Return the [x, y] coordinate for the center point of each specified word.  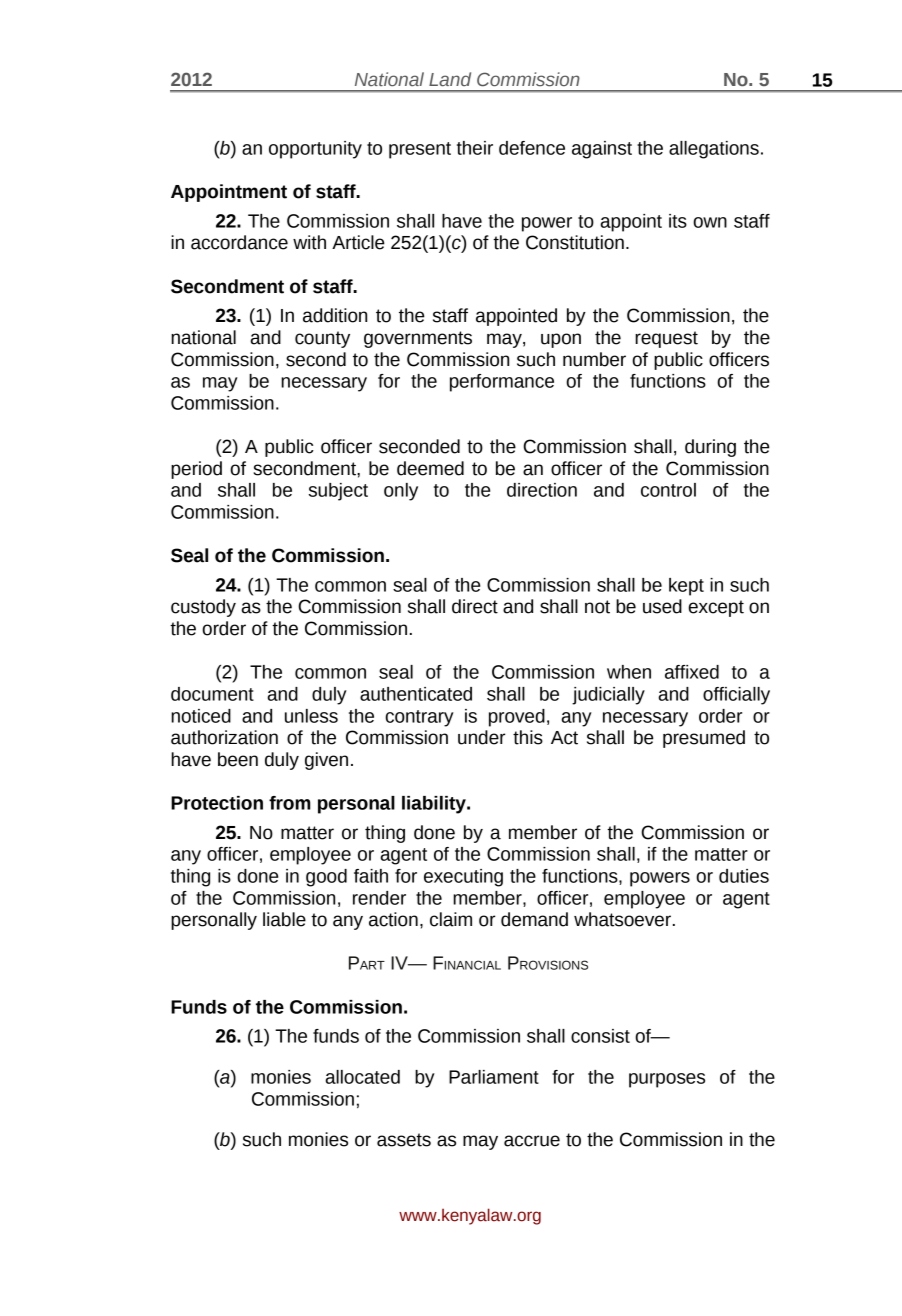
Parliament [494, 1077]
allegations [714, 150]
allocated [362, 1077]
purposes [667, 1080]
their [475, 148]
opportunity [315, 150]
